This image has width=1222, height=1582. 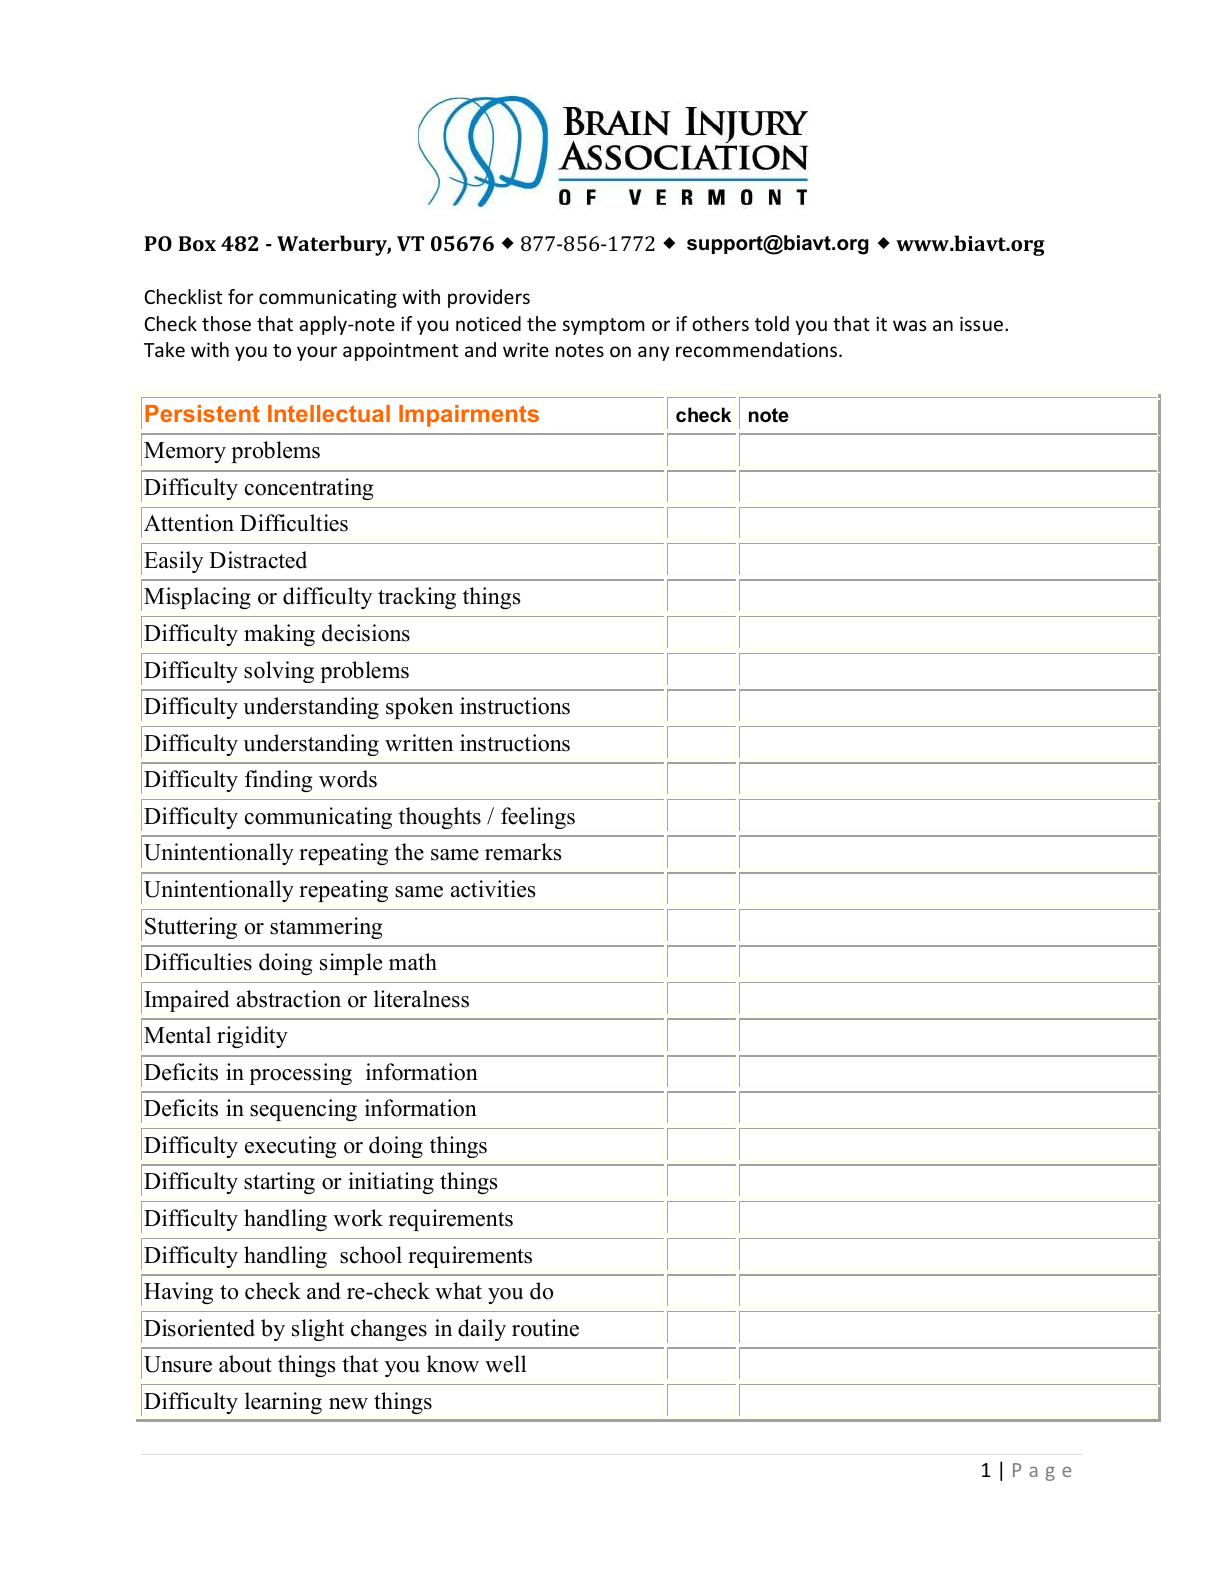 I want to click on learning, so click(x=283, y=1403).
